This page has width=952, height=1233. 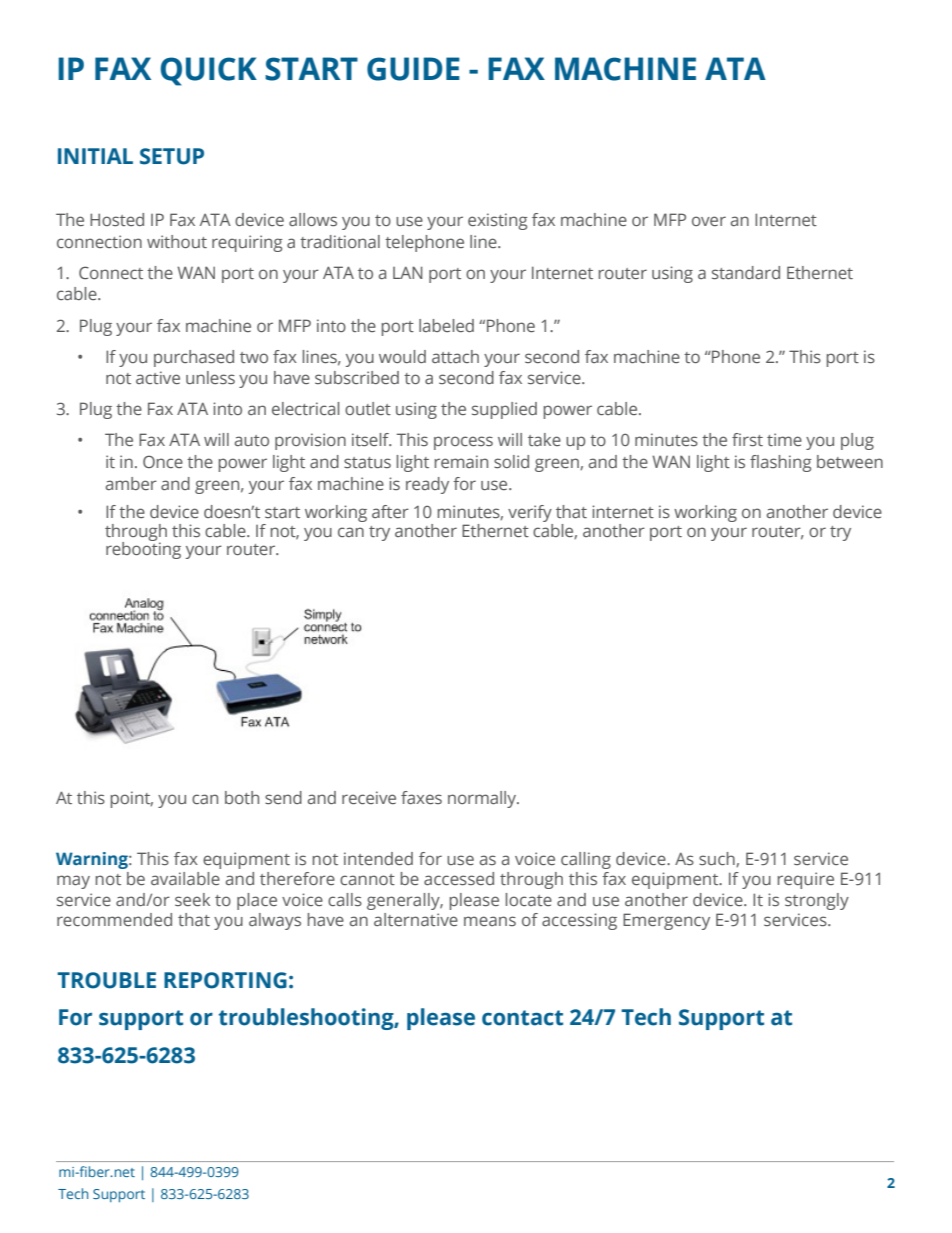 What do you see at coordinates (413, 69) in the page?
I see `GUIDE` at bounding box center [413, 69].
